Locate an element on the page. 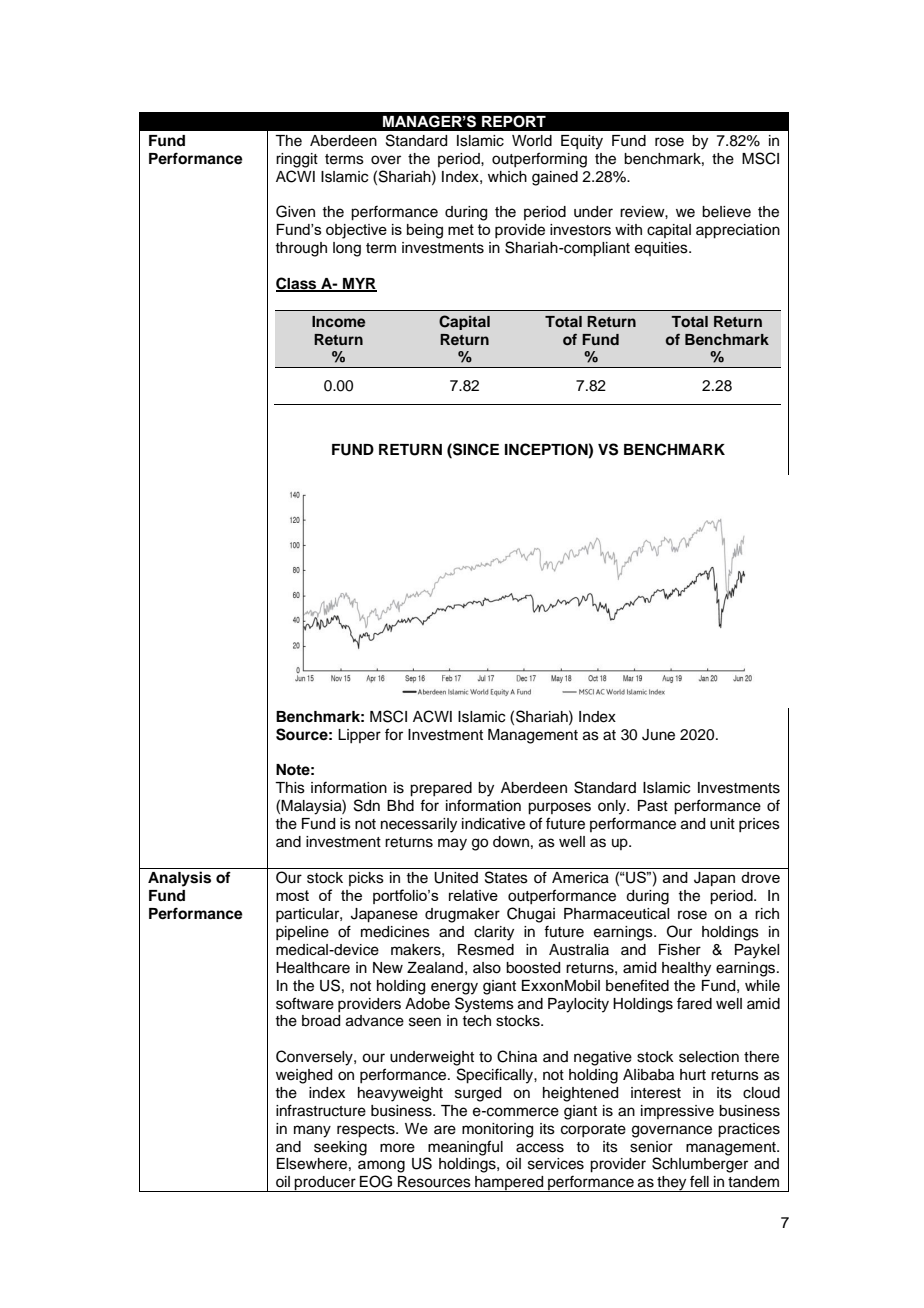 The height and width of the image is (1308, 924). down is located at coordinates (511, 842).
